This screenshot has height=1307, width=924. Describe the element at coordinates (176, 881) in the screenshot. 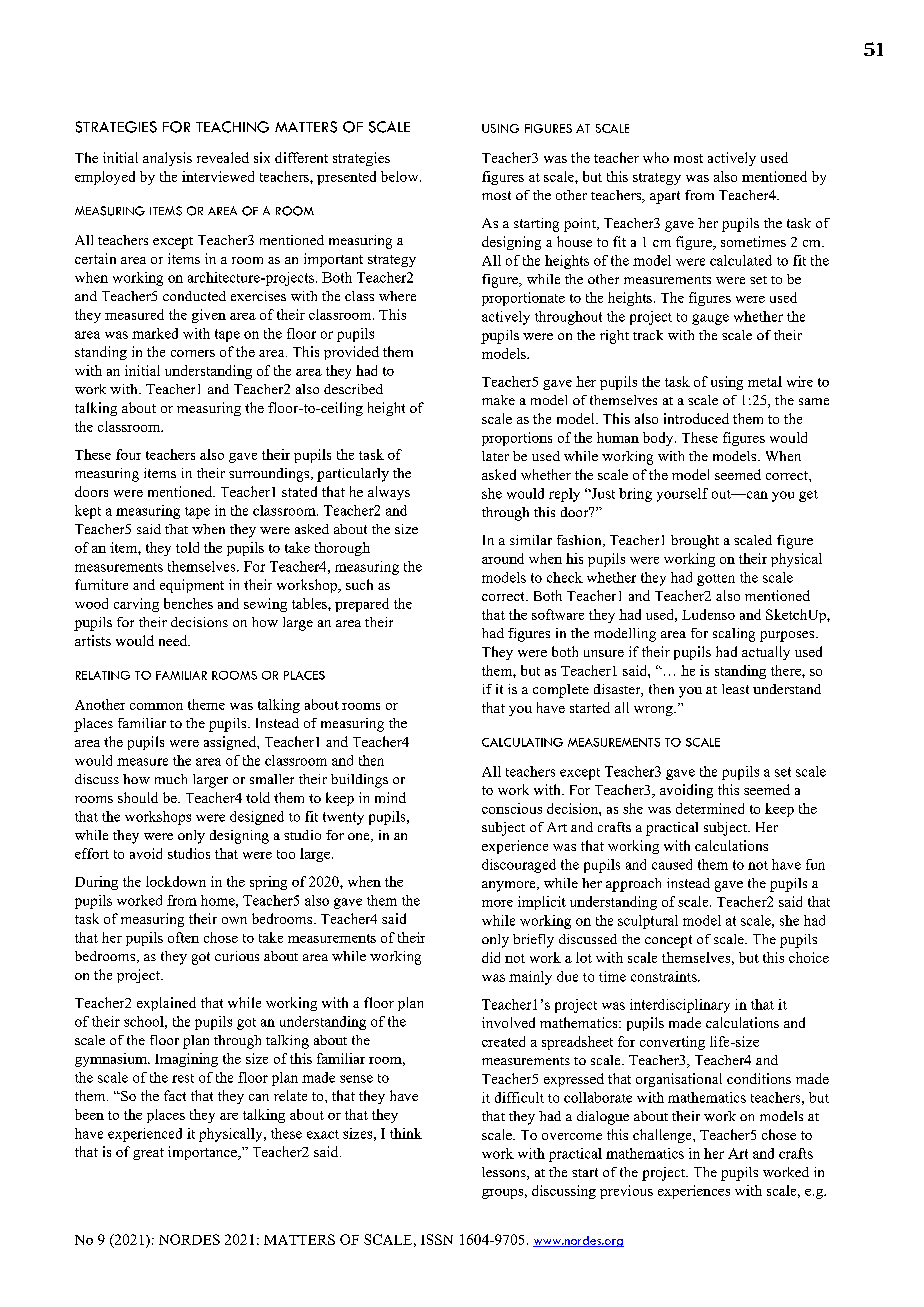

I see `lockdown` at that location.
